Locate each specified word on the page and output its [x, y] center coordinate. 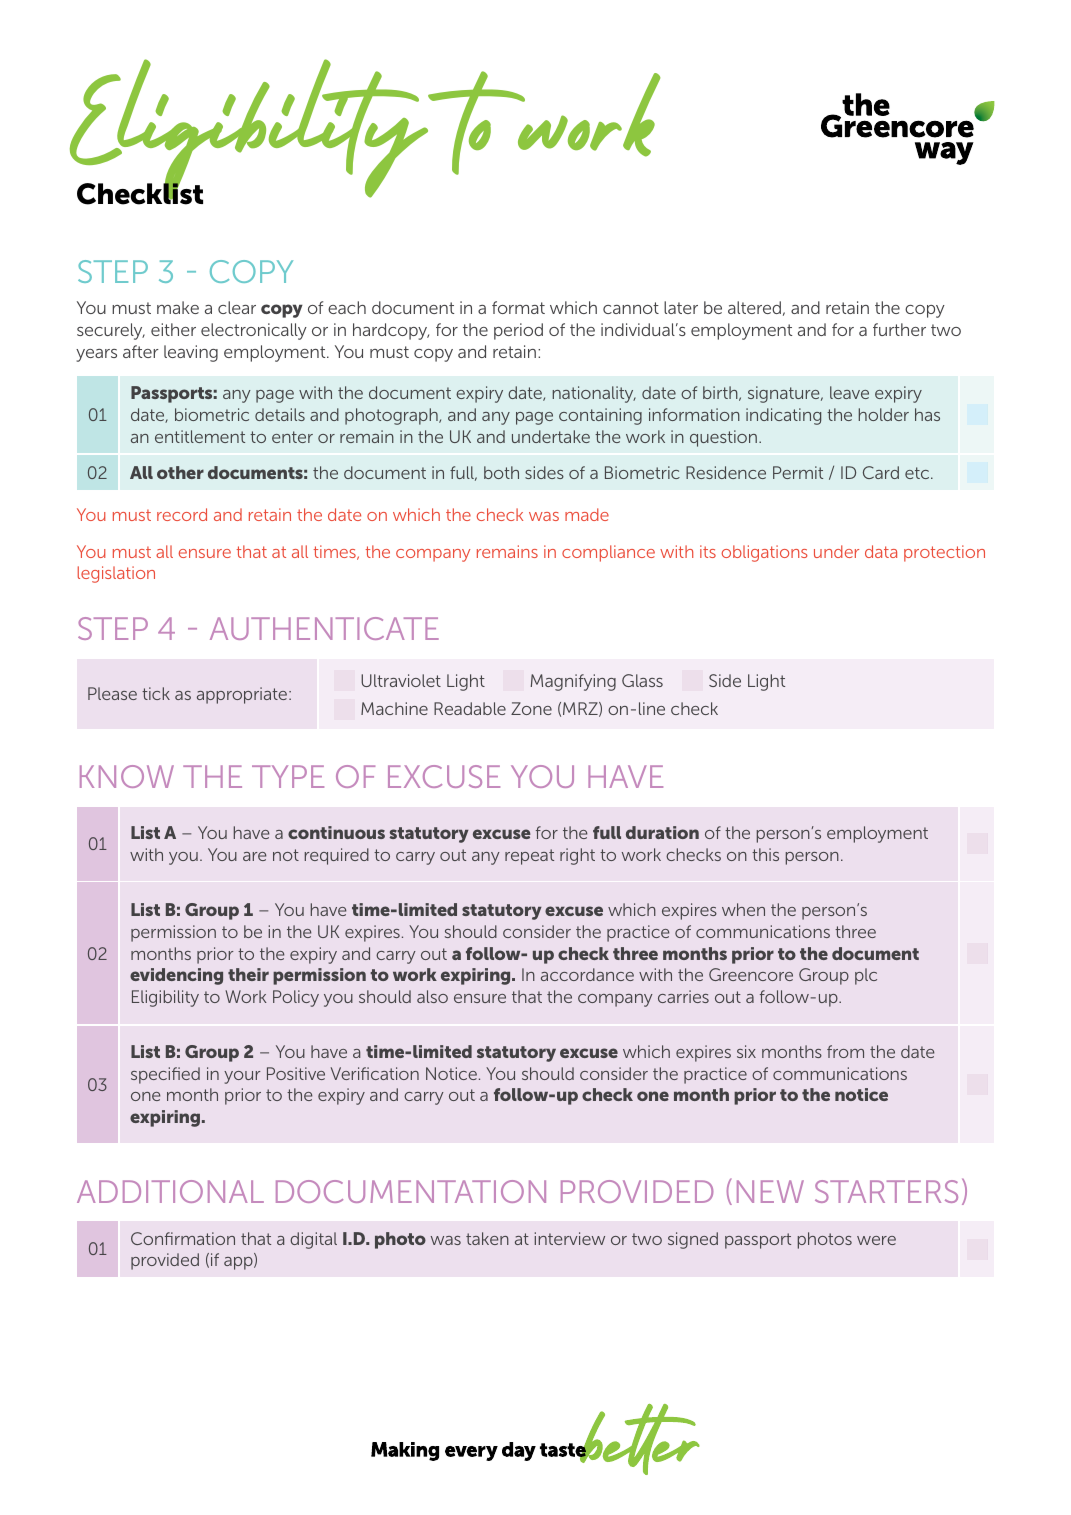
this [765, 854]
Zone [531, 708]
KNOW [127, 776]
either [173, 329]
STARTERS [886, 1191]
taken [487, 1238]
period [518, 331]
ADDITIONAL [170, 1191]
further [899, 329]
